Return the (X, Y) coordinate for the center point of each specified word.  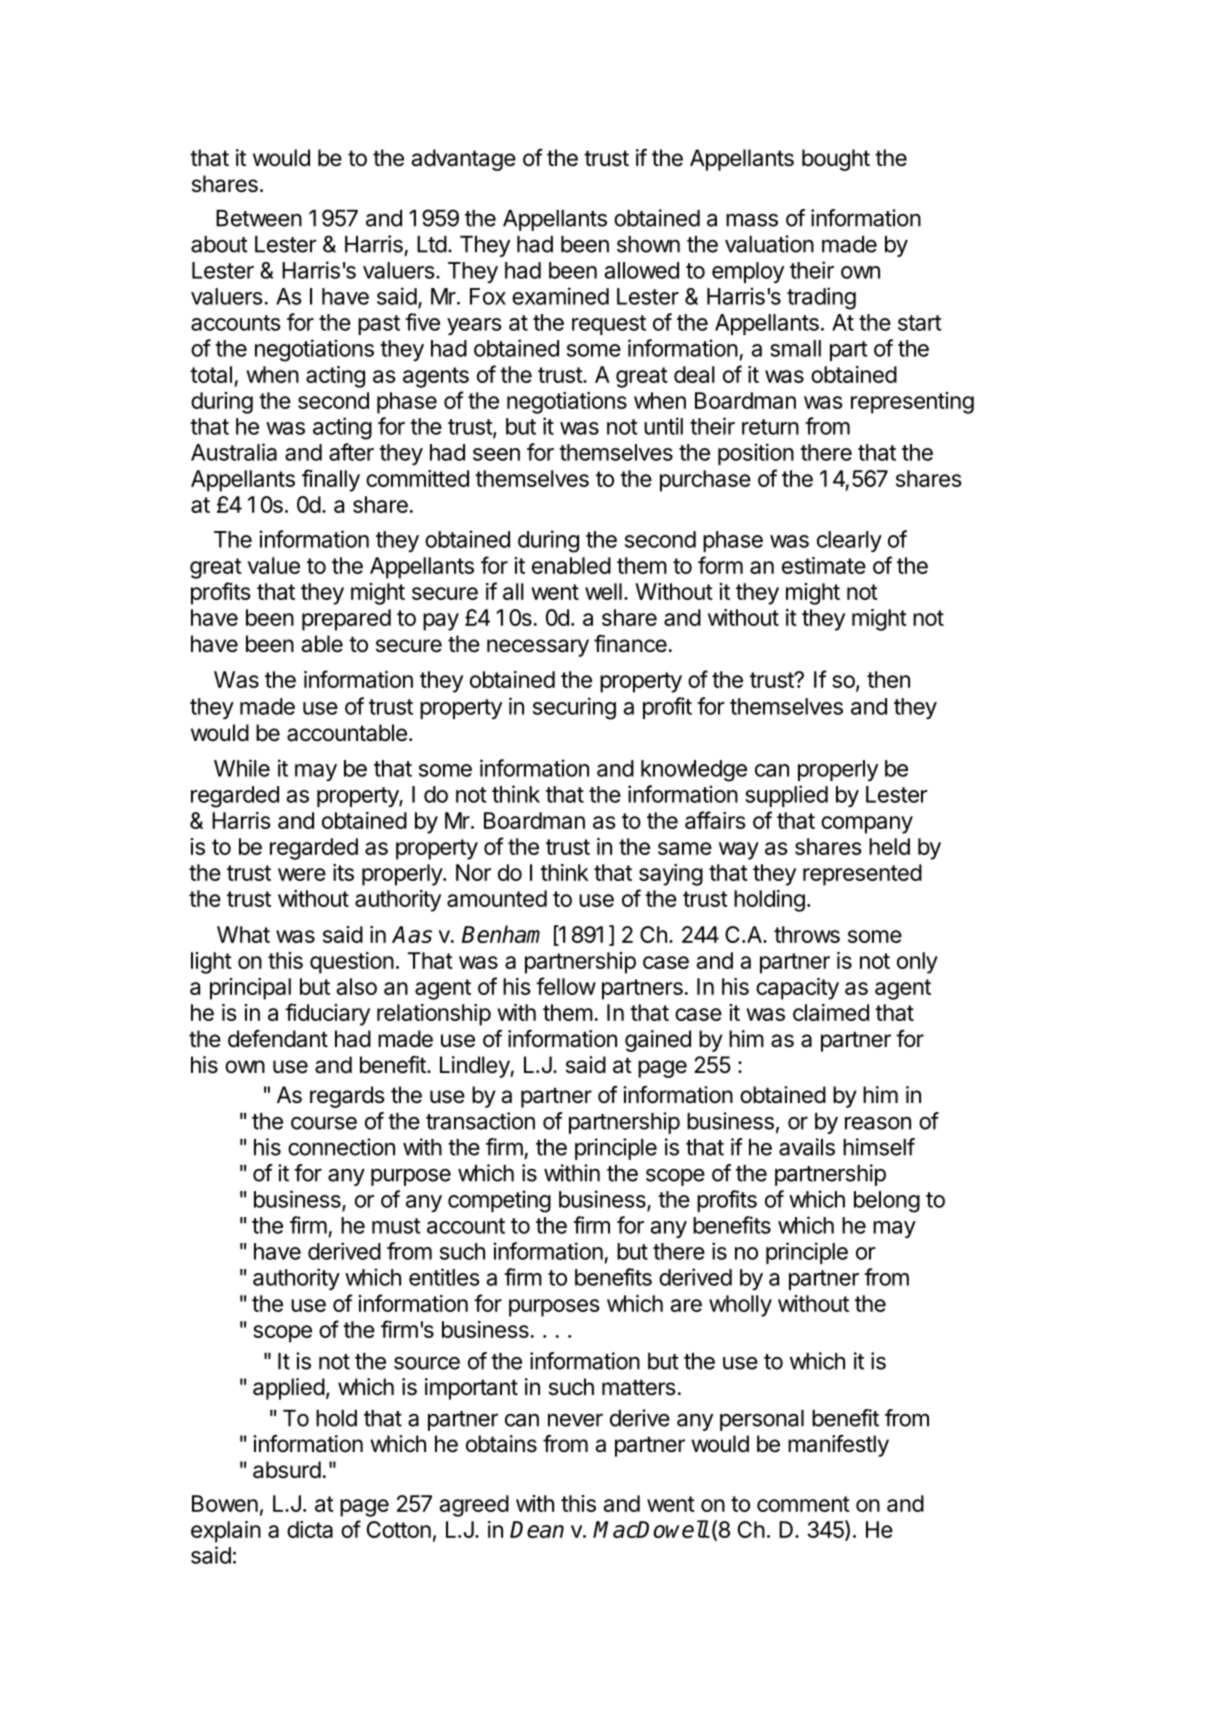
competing (499, 1201)
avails (807, 1147)
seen (496, 454)
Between (259, 218)
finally (331, 480)
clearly (849, 541)
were (302, 874)
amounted (497, 898)
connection (341, 1147)
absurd (287, 1470)
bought (836, 160)
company (867, 825)
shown (648, 244)
